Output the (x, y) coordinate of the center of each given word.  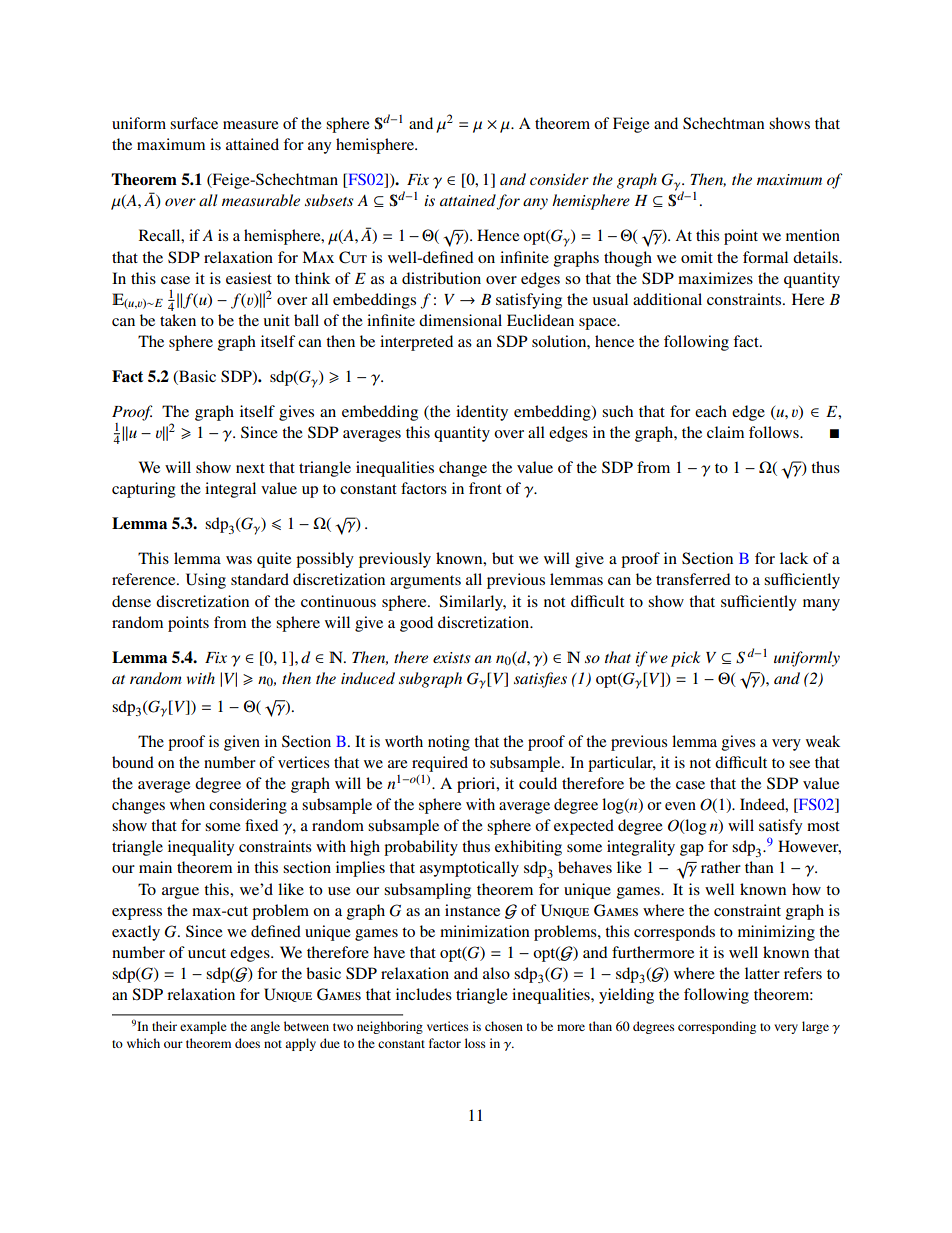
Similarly (472, 603)
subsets (329, 200)
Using (206, 581)
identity (482, 413)
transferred (693, 579)
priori (477, 785)
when (187, 804)
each (711, 411)
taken (178, 320)
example (203, 1027)
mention (813, 235)
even (680, 806)
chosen (504, 1026)
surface (194, 123)
